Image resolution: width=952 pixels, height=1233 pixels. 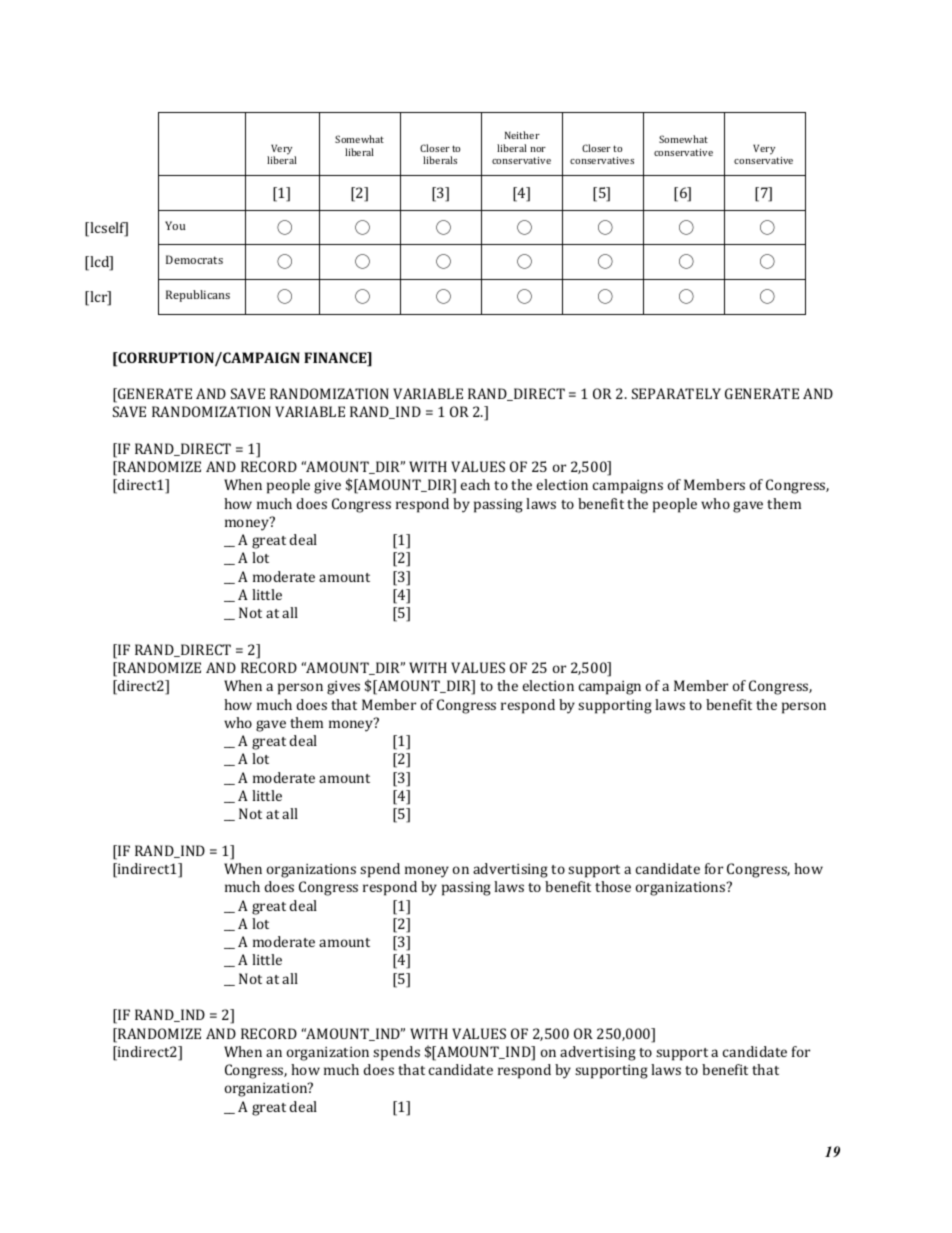 What do you see at coordinates (522, 135) in the document?
I see `Neither` at bounding box center [522, 135].
